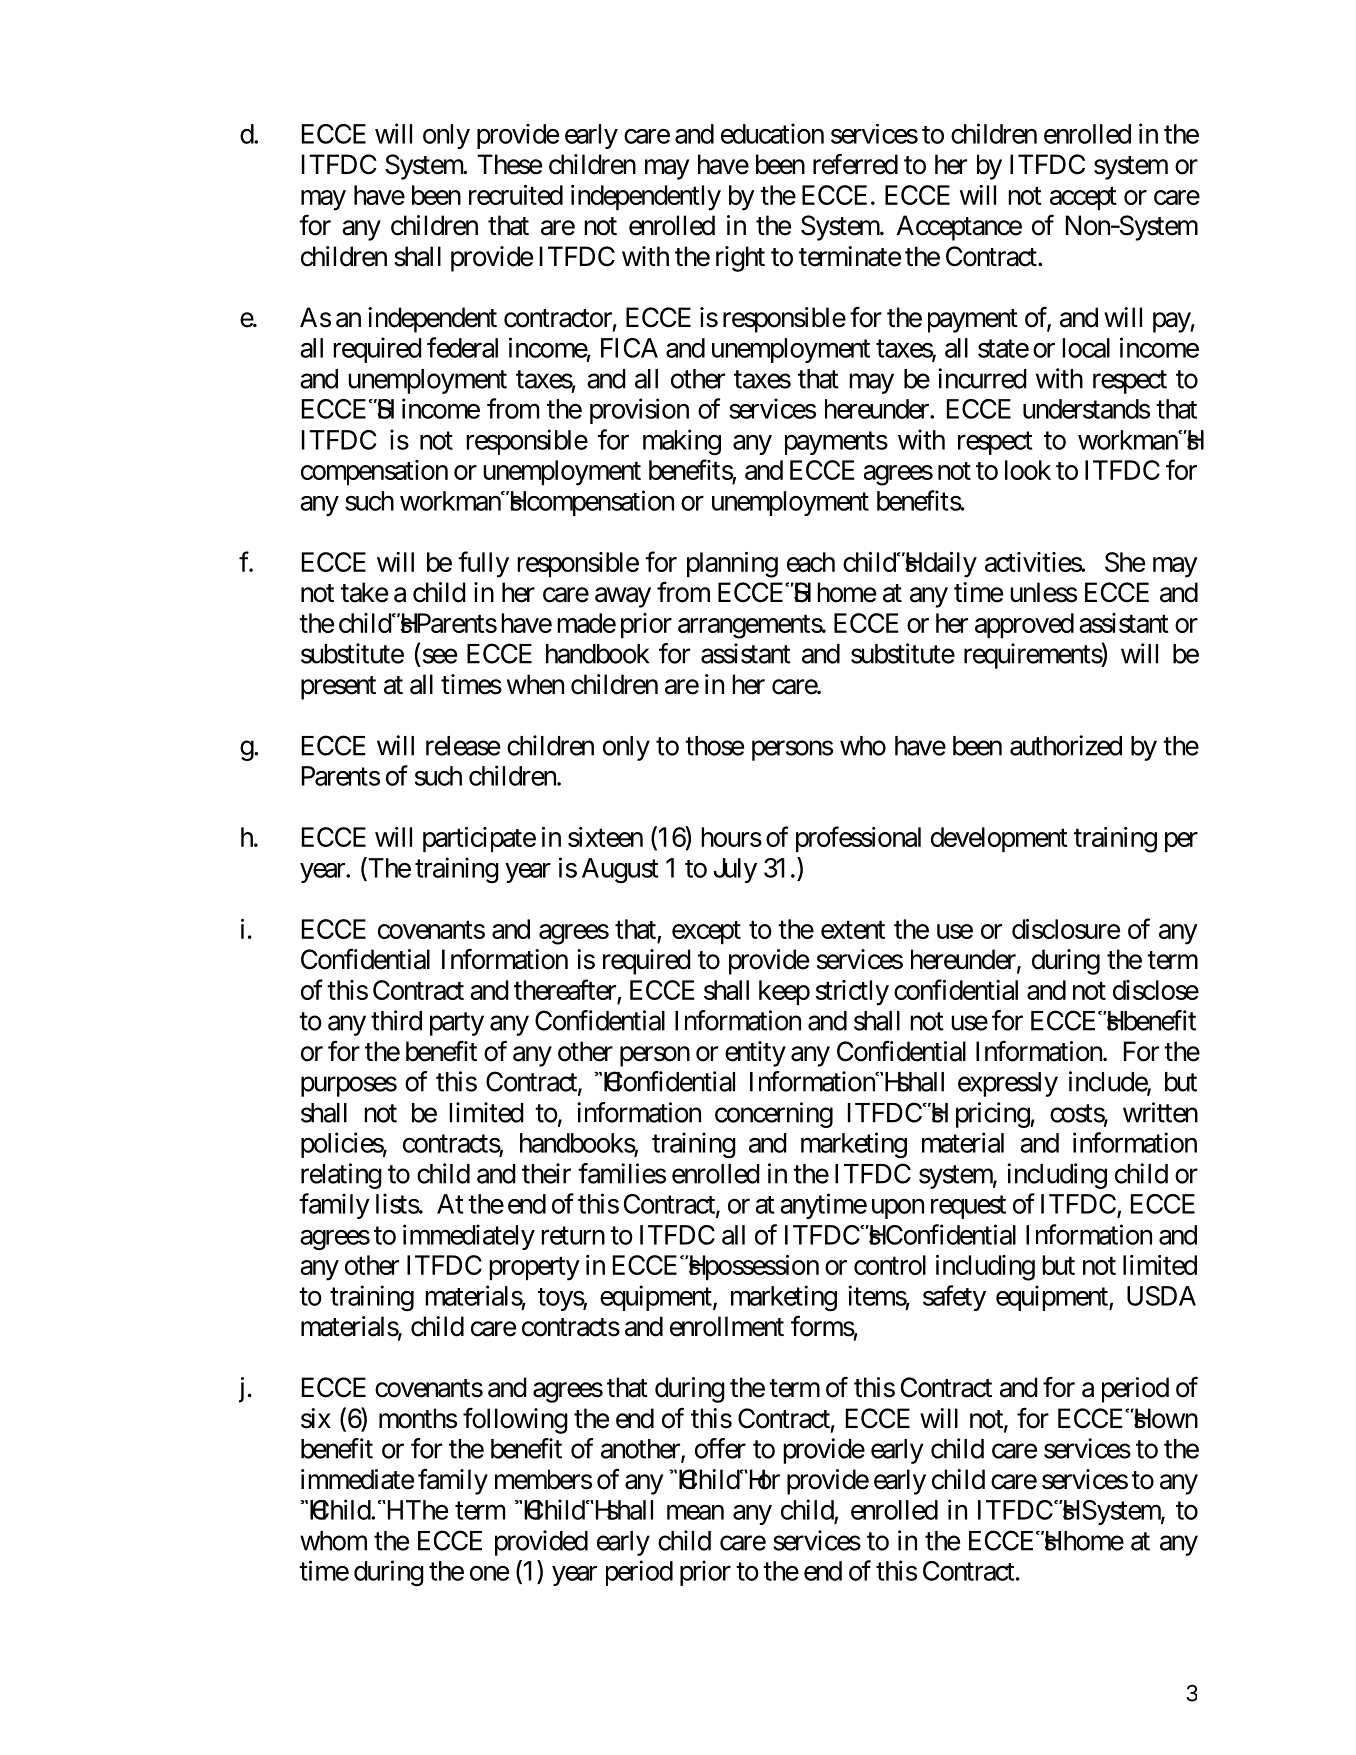 The width and height of the screenshot is (1356, 1755). Describe the element at coordinates (457, 1024) in the screenshot. I see `party` at that location.
